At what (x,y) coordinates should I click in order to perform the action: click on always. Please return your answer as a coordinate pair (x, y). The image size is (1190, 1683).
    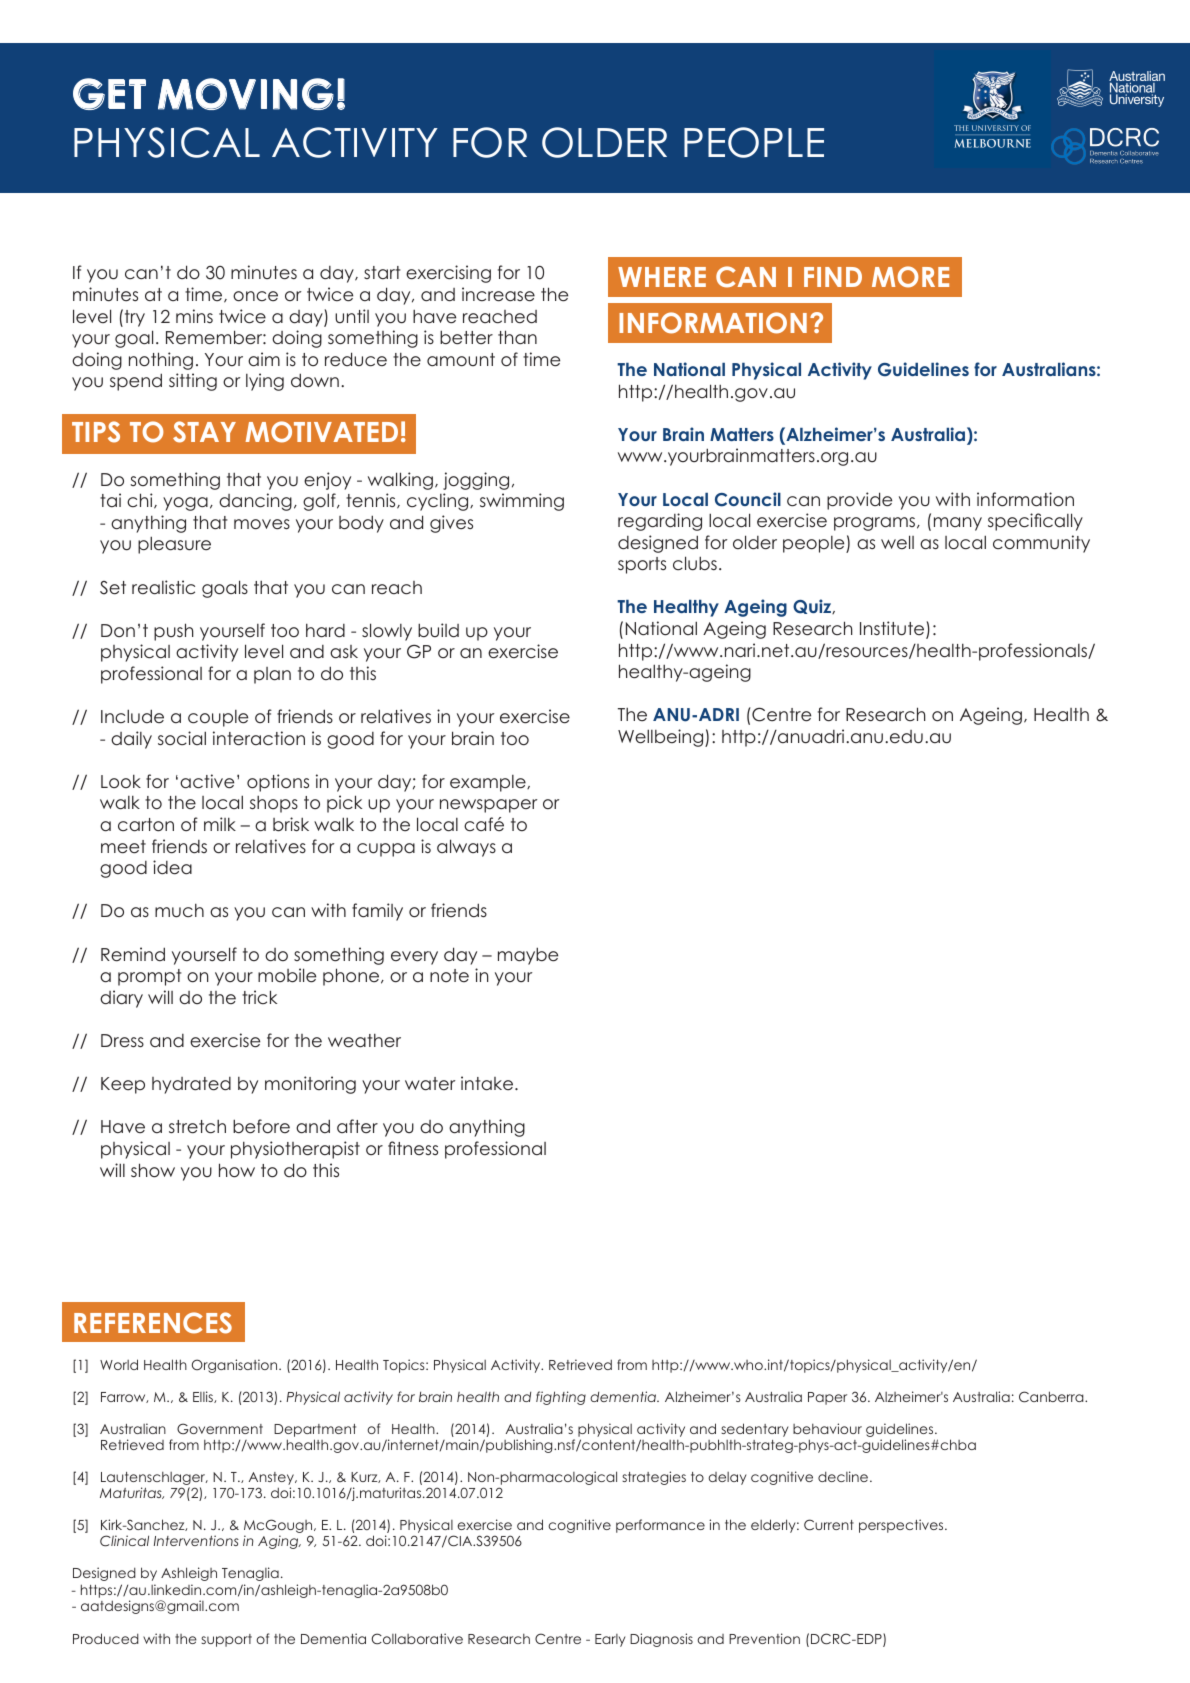
    Looking at the image, I should click on (466, 848).
